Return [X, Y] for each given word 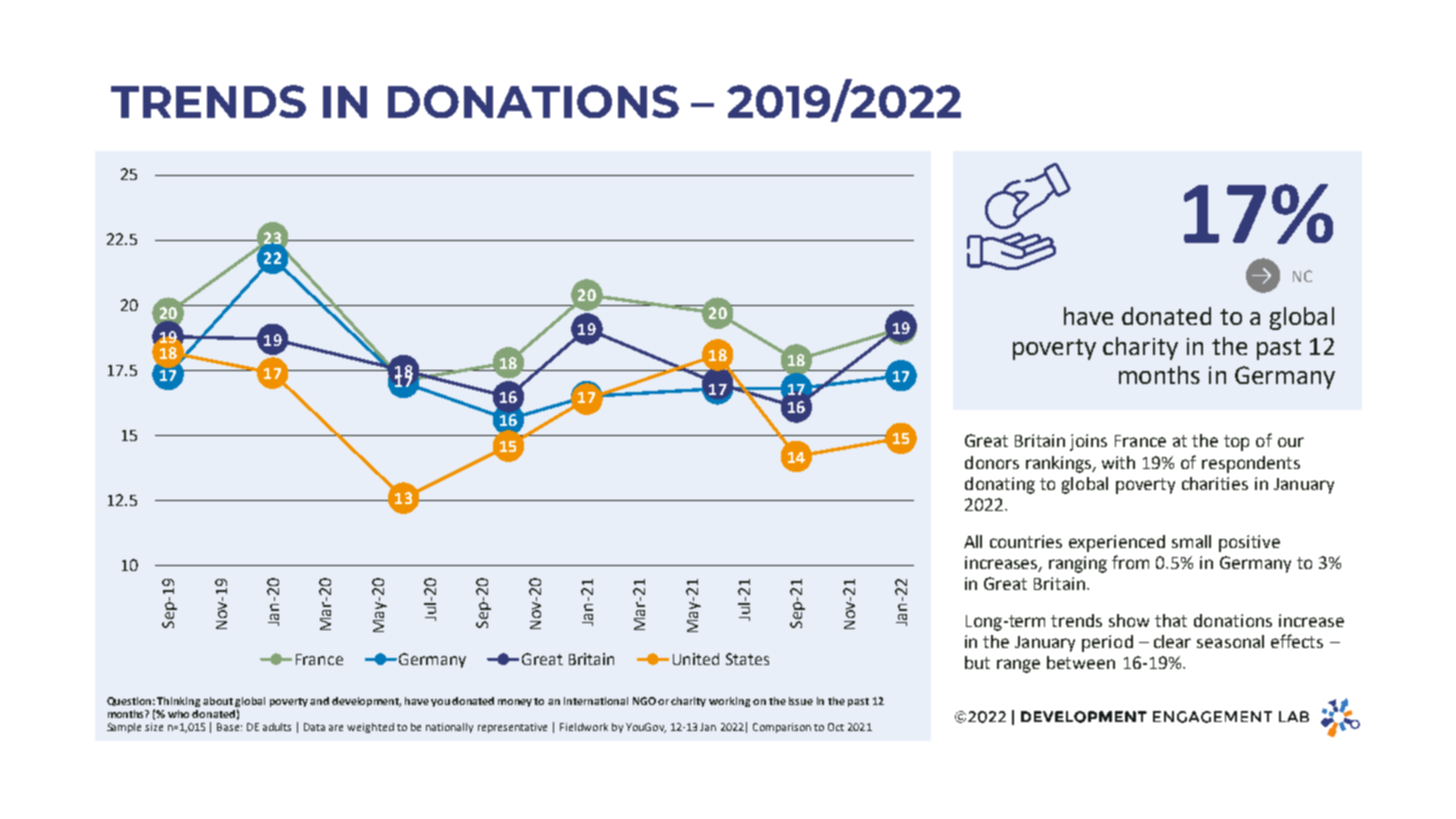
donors [992, 462]
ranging [1078, 564]
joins [1088, 442]
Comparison [782, 728]
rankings [1060, 464]
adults [277, 727]
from [1130, 562]
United [696, 659]
